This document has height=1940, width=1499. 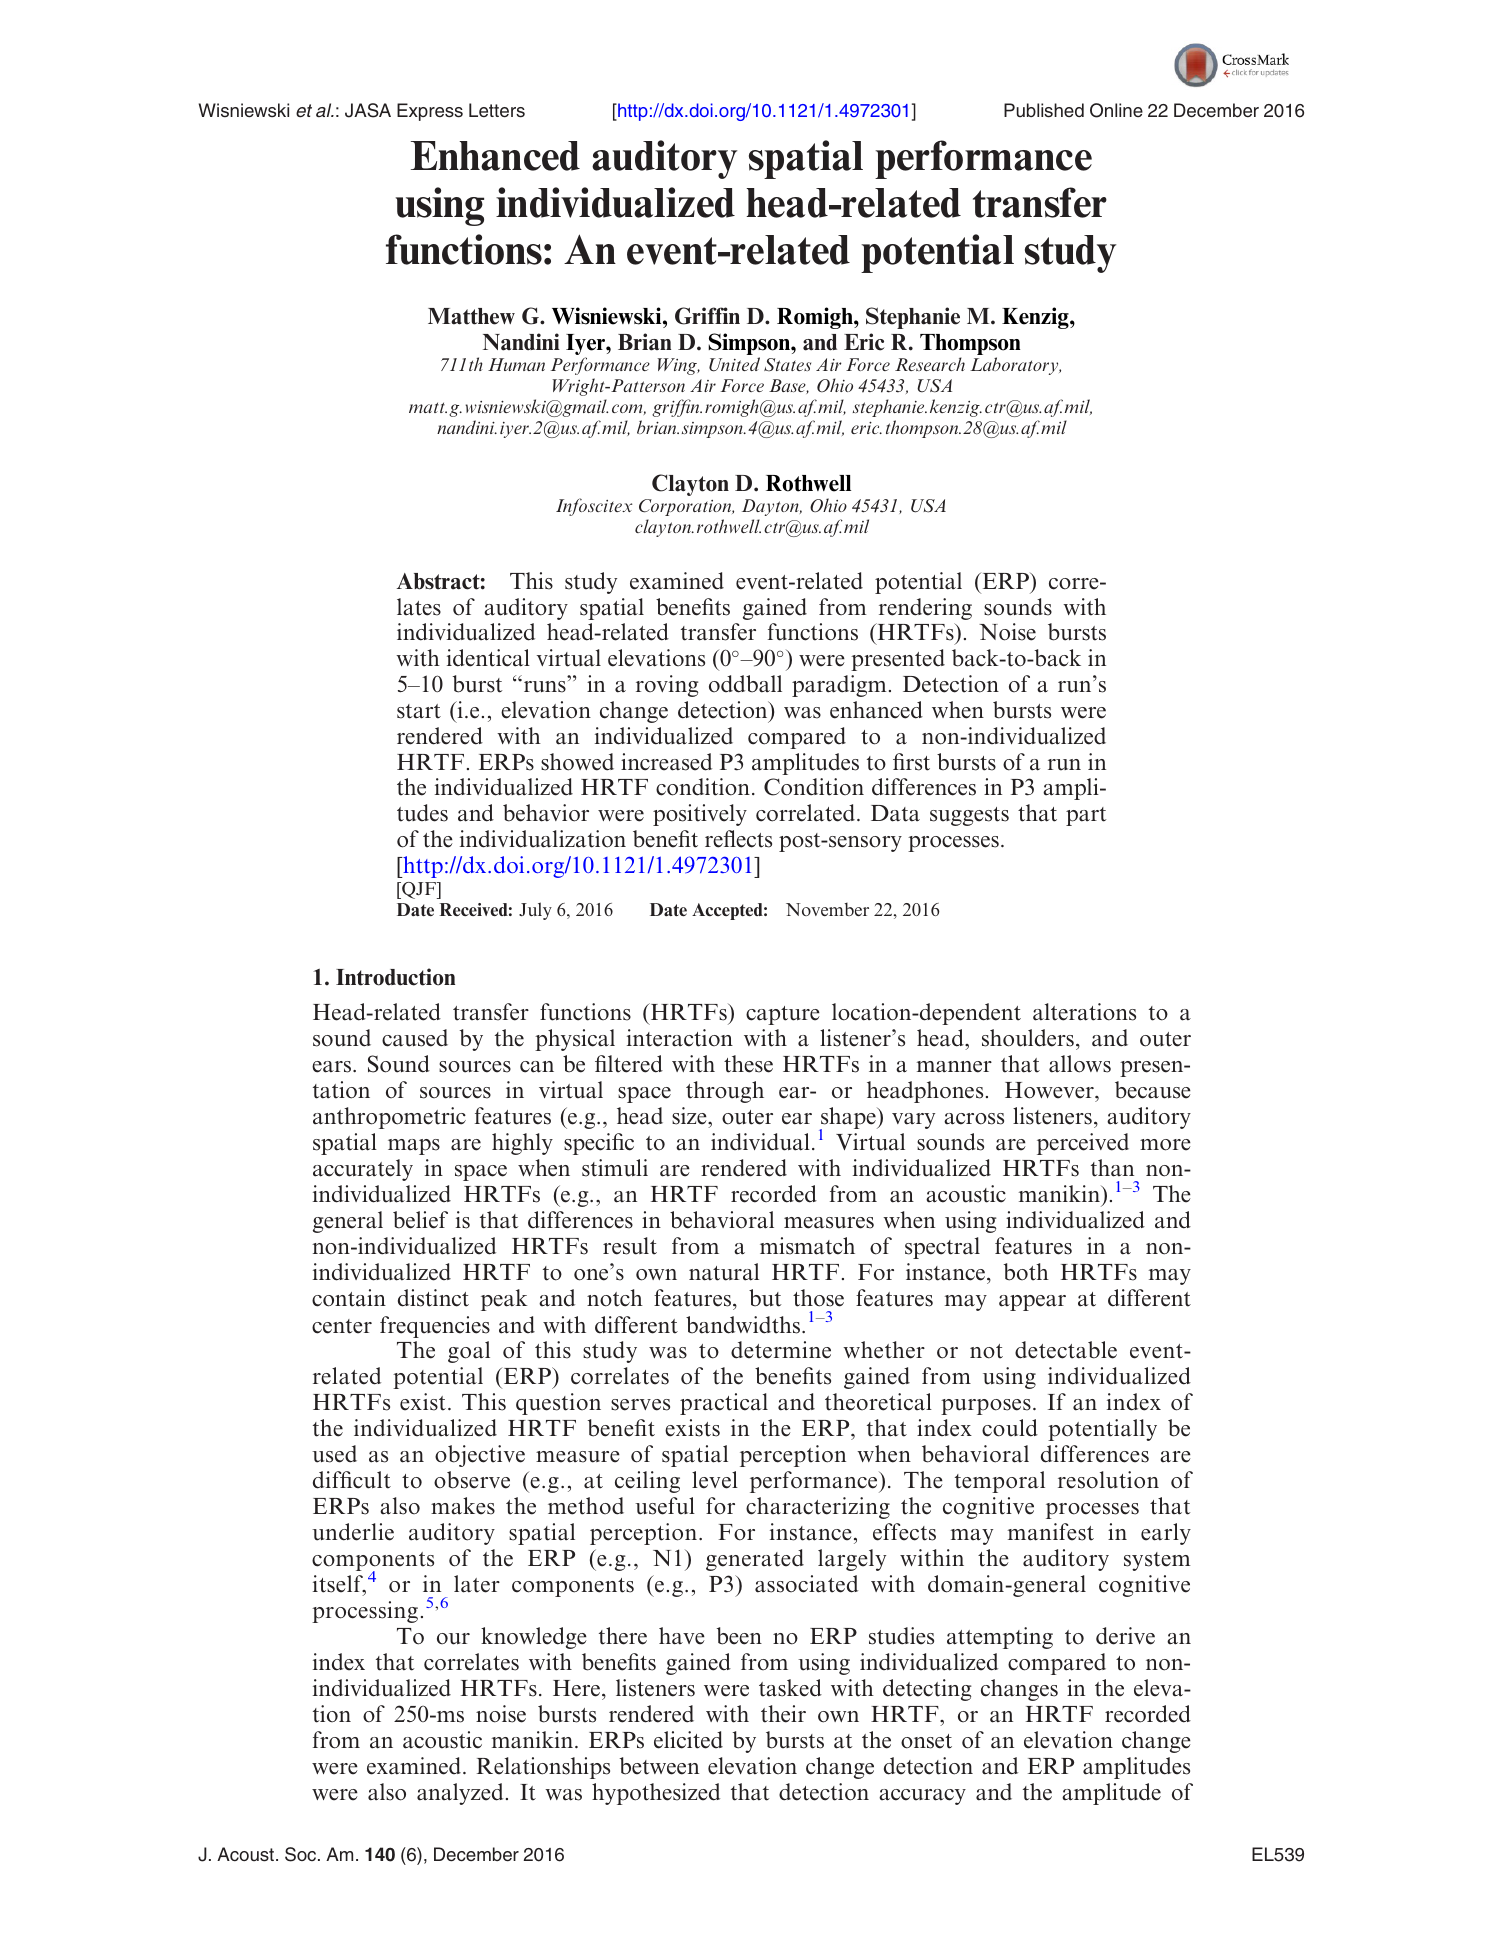 I want to click on shoulders, so click(x=1028, y=1038).
